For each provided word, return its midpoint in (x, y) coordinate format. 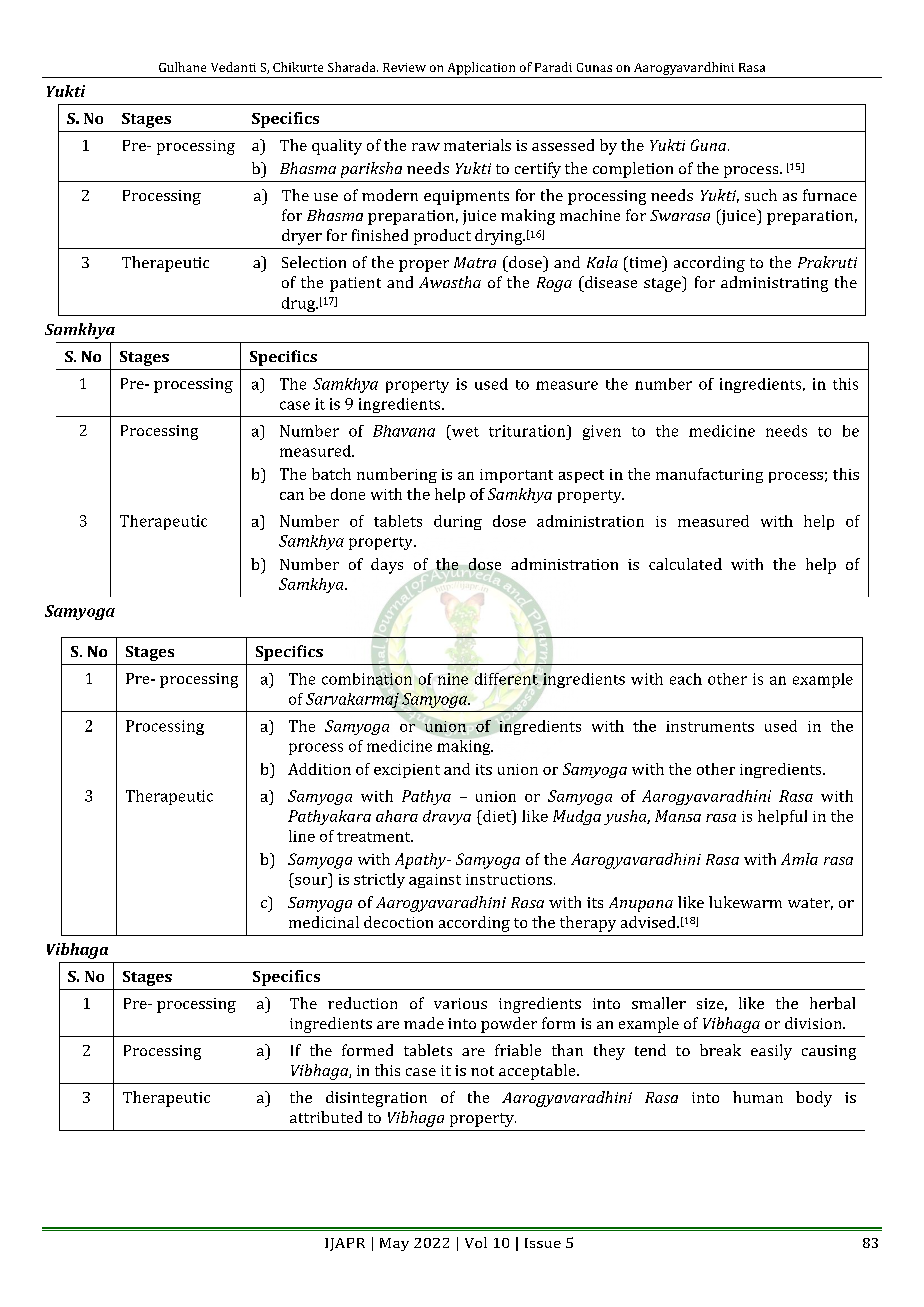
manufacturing (709, 475)
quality (337, 147)
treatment (375, 837)
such (761, 195)
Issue (543, 1243)
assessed (563, 145)
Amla (799, 859)
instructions (509, 879)
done (348, 494)
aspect (581, 476)
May (394, 1244)
